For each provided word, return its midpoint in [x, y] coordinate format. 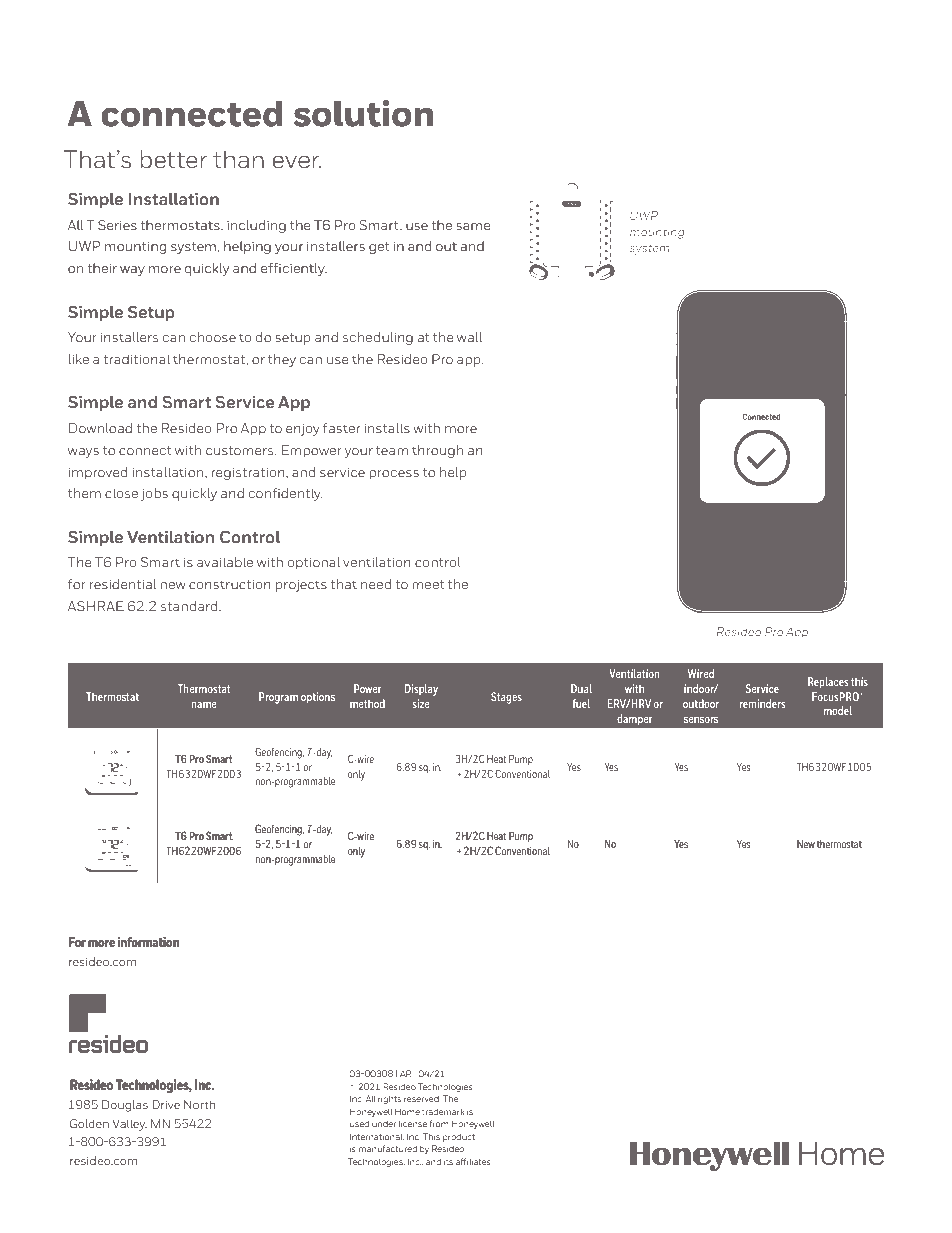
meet [428, 584]
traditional [137, 359]
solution [364, 113]
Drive [166, 1104]
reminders [763, 703]
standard [190, 606]
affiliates [474, 1161]
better [173, 159]
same [473, 226]
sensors [701, 720]
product [459, 1137]
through [437, 451]
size [420, 703]
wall [469, 337]
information [148, 942]
